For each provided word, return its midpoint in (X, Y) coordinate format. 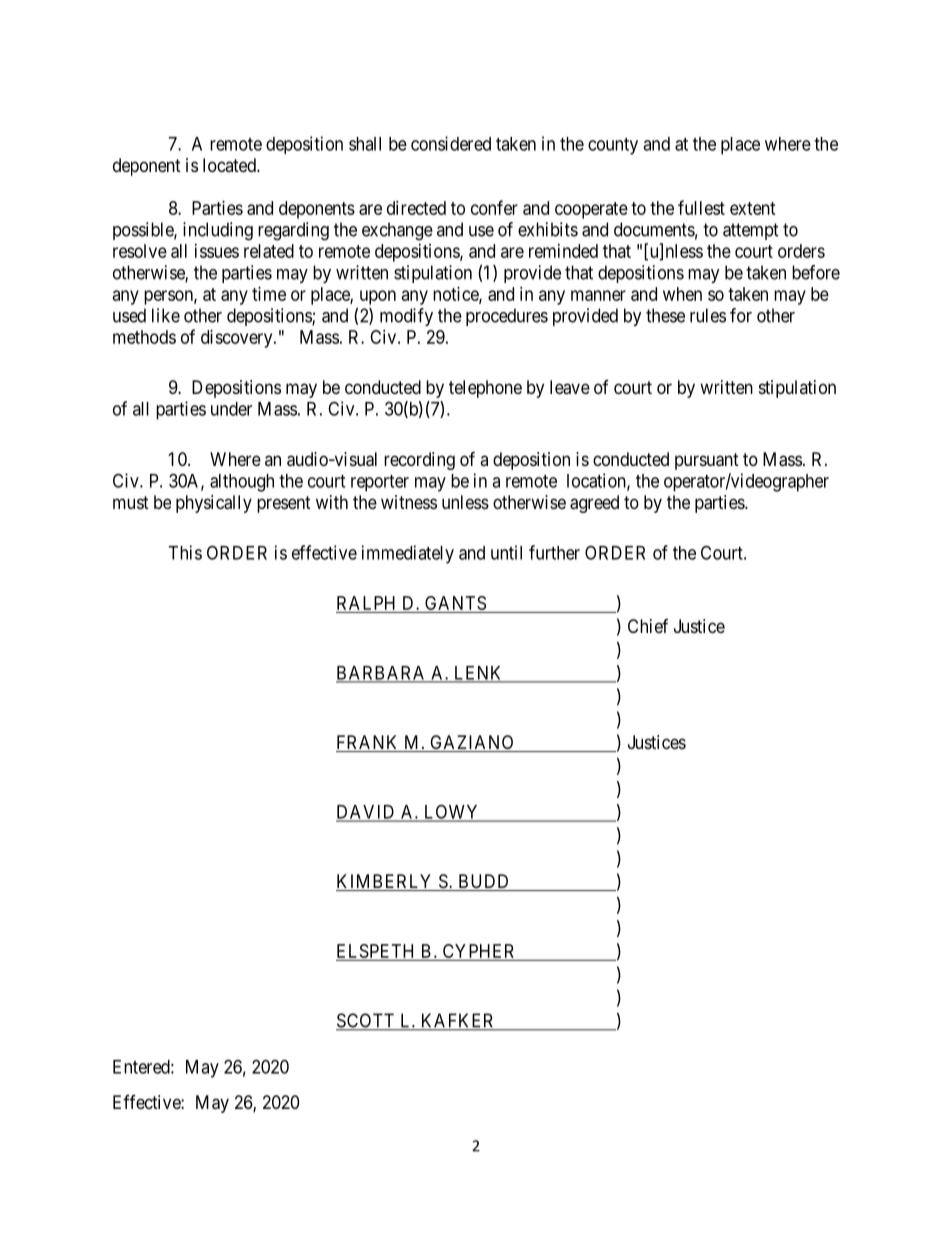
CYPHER (478, 951)
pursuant (707, 461)
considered (451, 143)
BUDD (484, 882)
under (231, 409)
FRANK (369, 743)
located (230, 165)
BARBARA (382, 674)
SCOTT (366, 1021)
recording (419, 461)
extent (753, 208)
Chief (648, 626)
